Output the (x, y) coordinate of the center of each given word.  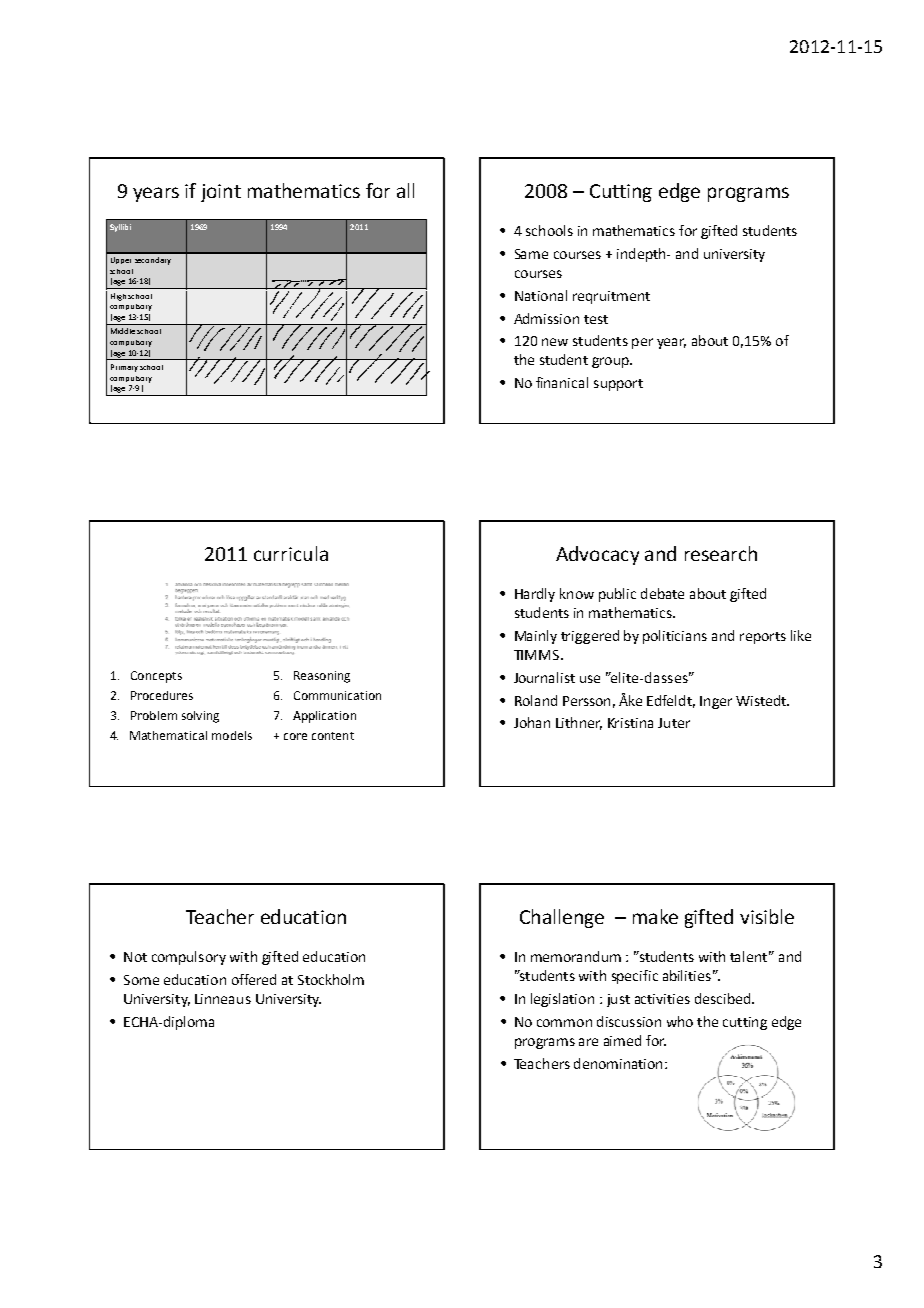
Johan (532, 722)
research (721, 553)
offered (254, 979)
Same (531, 254)
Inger (716, 702)
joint (221, 193)
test (596, 319)
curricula (291, 553)
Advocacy (597, 555)
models (232, 735)
